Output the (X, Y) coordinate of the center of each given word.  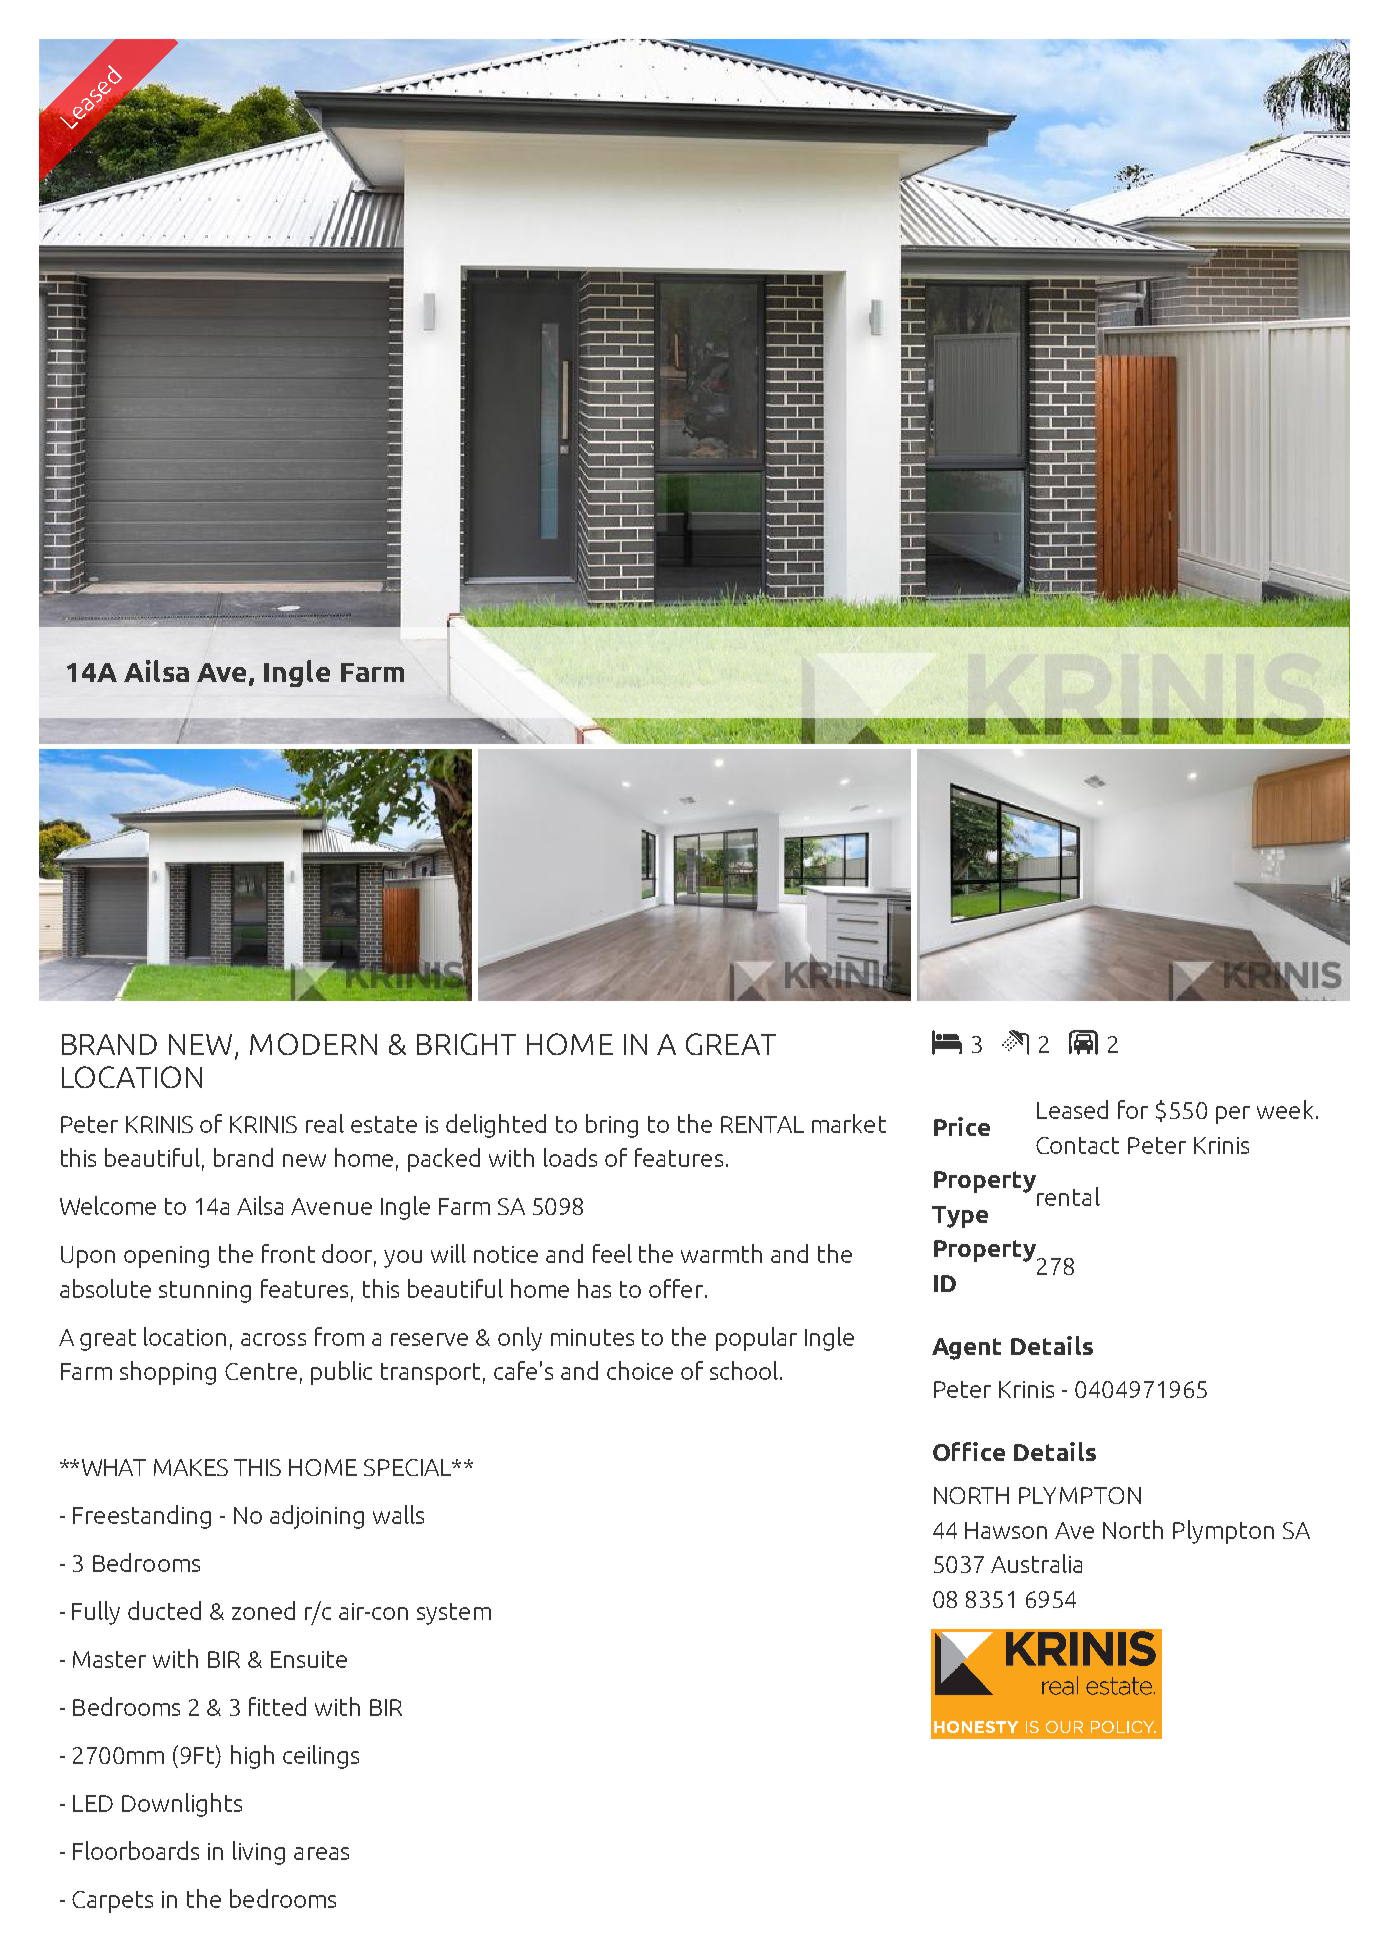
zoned (263, 1610)
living (259, 1853)
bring (612, 1126)
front (288, 1253)
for (1133, 1109)
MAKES (191, 1467)
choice (640, 1370)
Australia (1036, 1563)
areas (321, 1853)
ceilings (321, 1757)
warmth (721, 1253)
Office (969, 1451)
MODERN (313, 1044)
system (454, 1614)
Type (960, 1217)
